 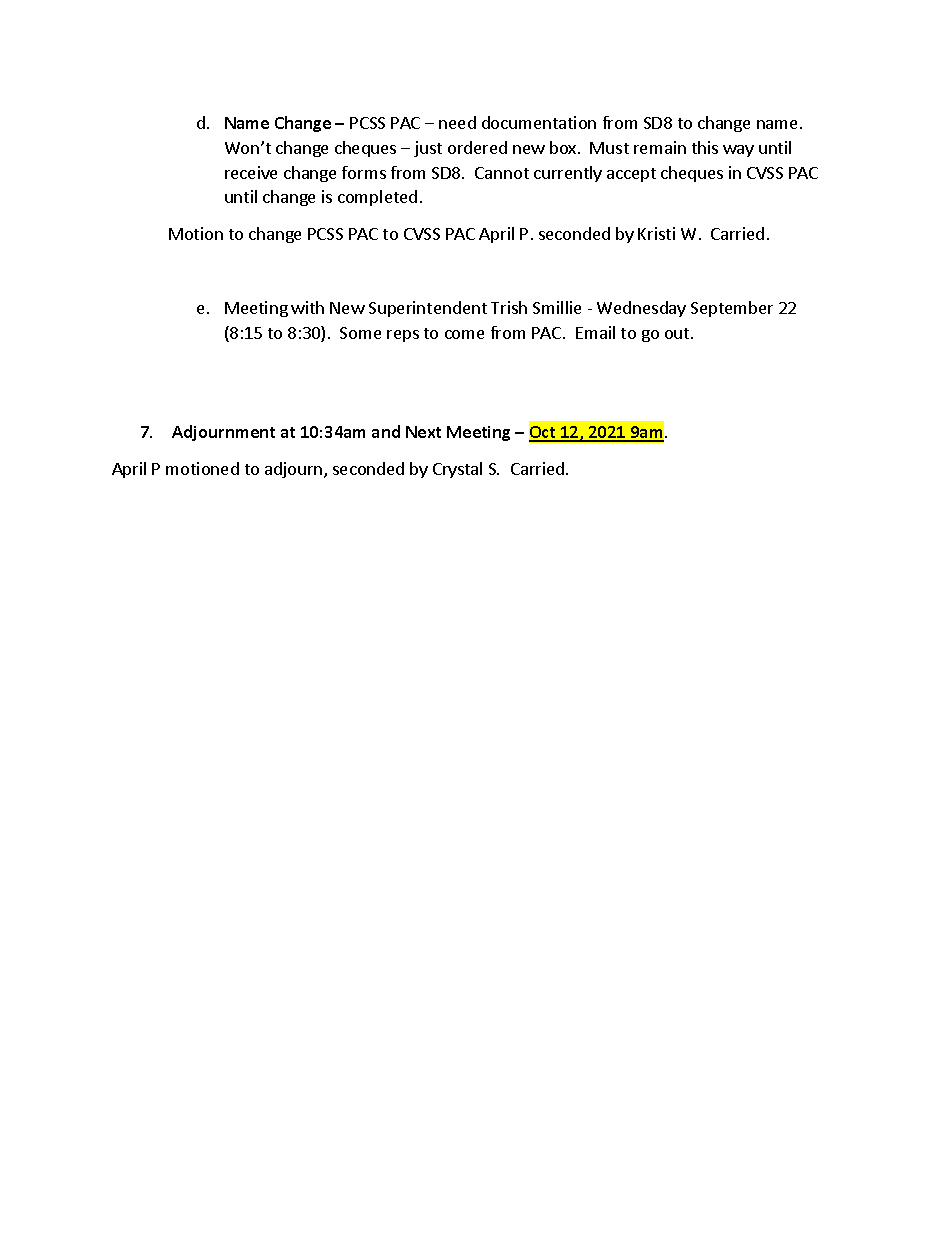 I want to click on and, so click(x=386, y=431).
